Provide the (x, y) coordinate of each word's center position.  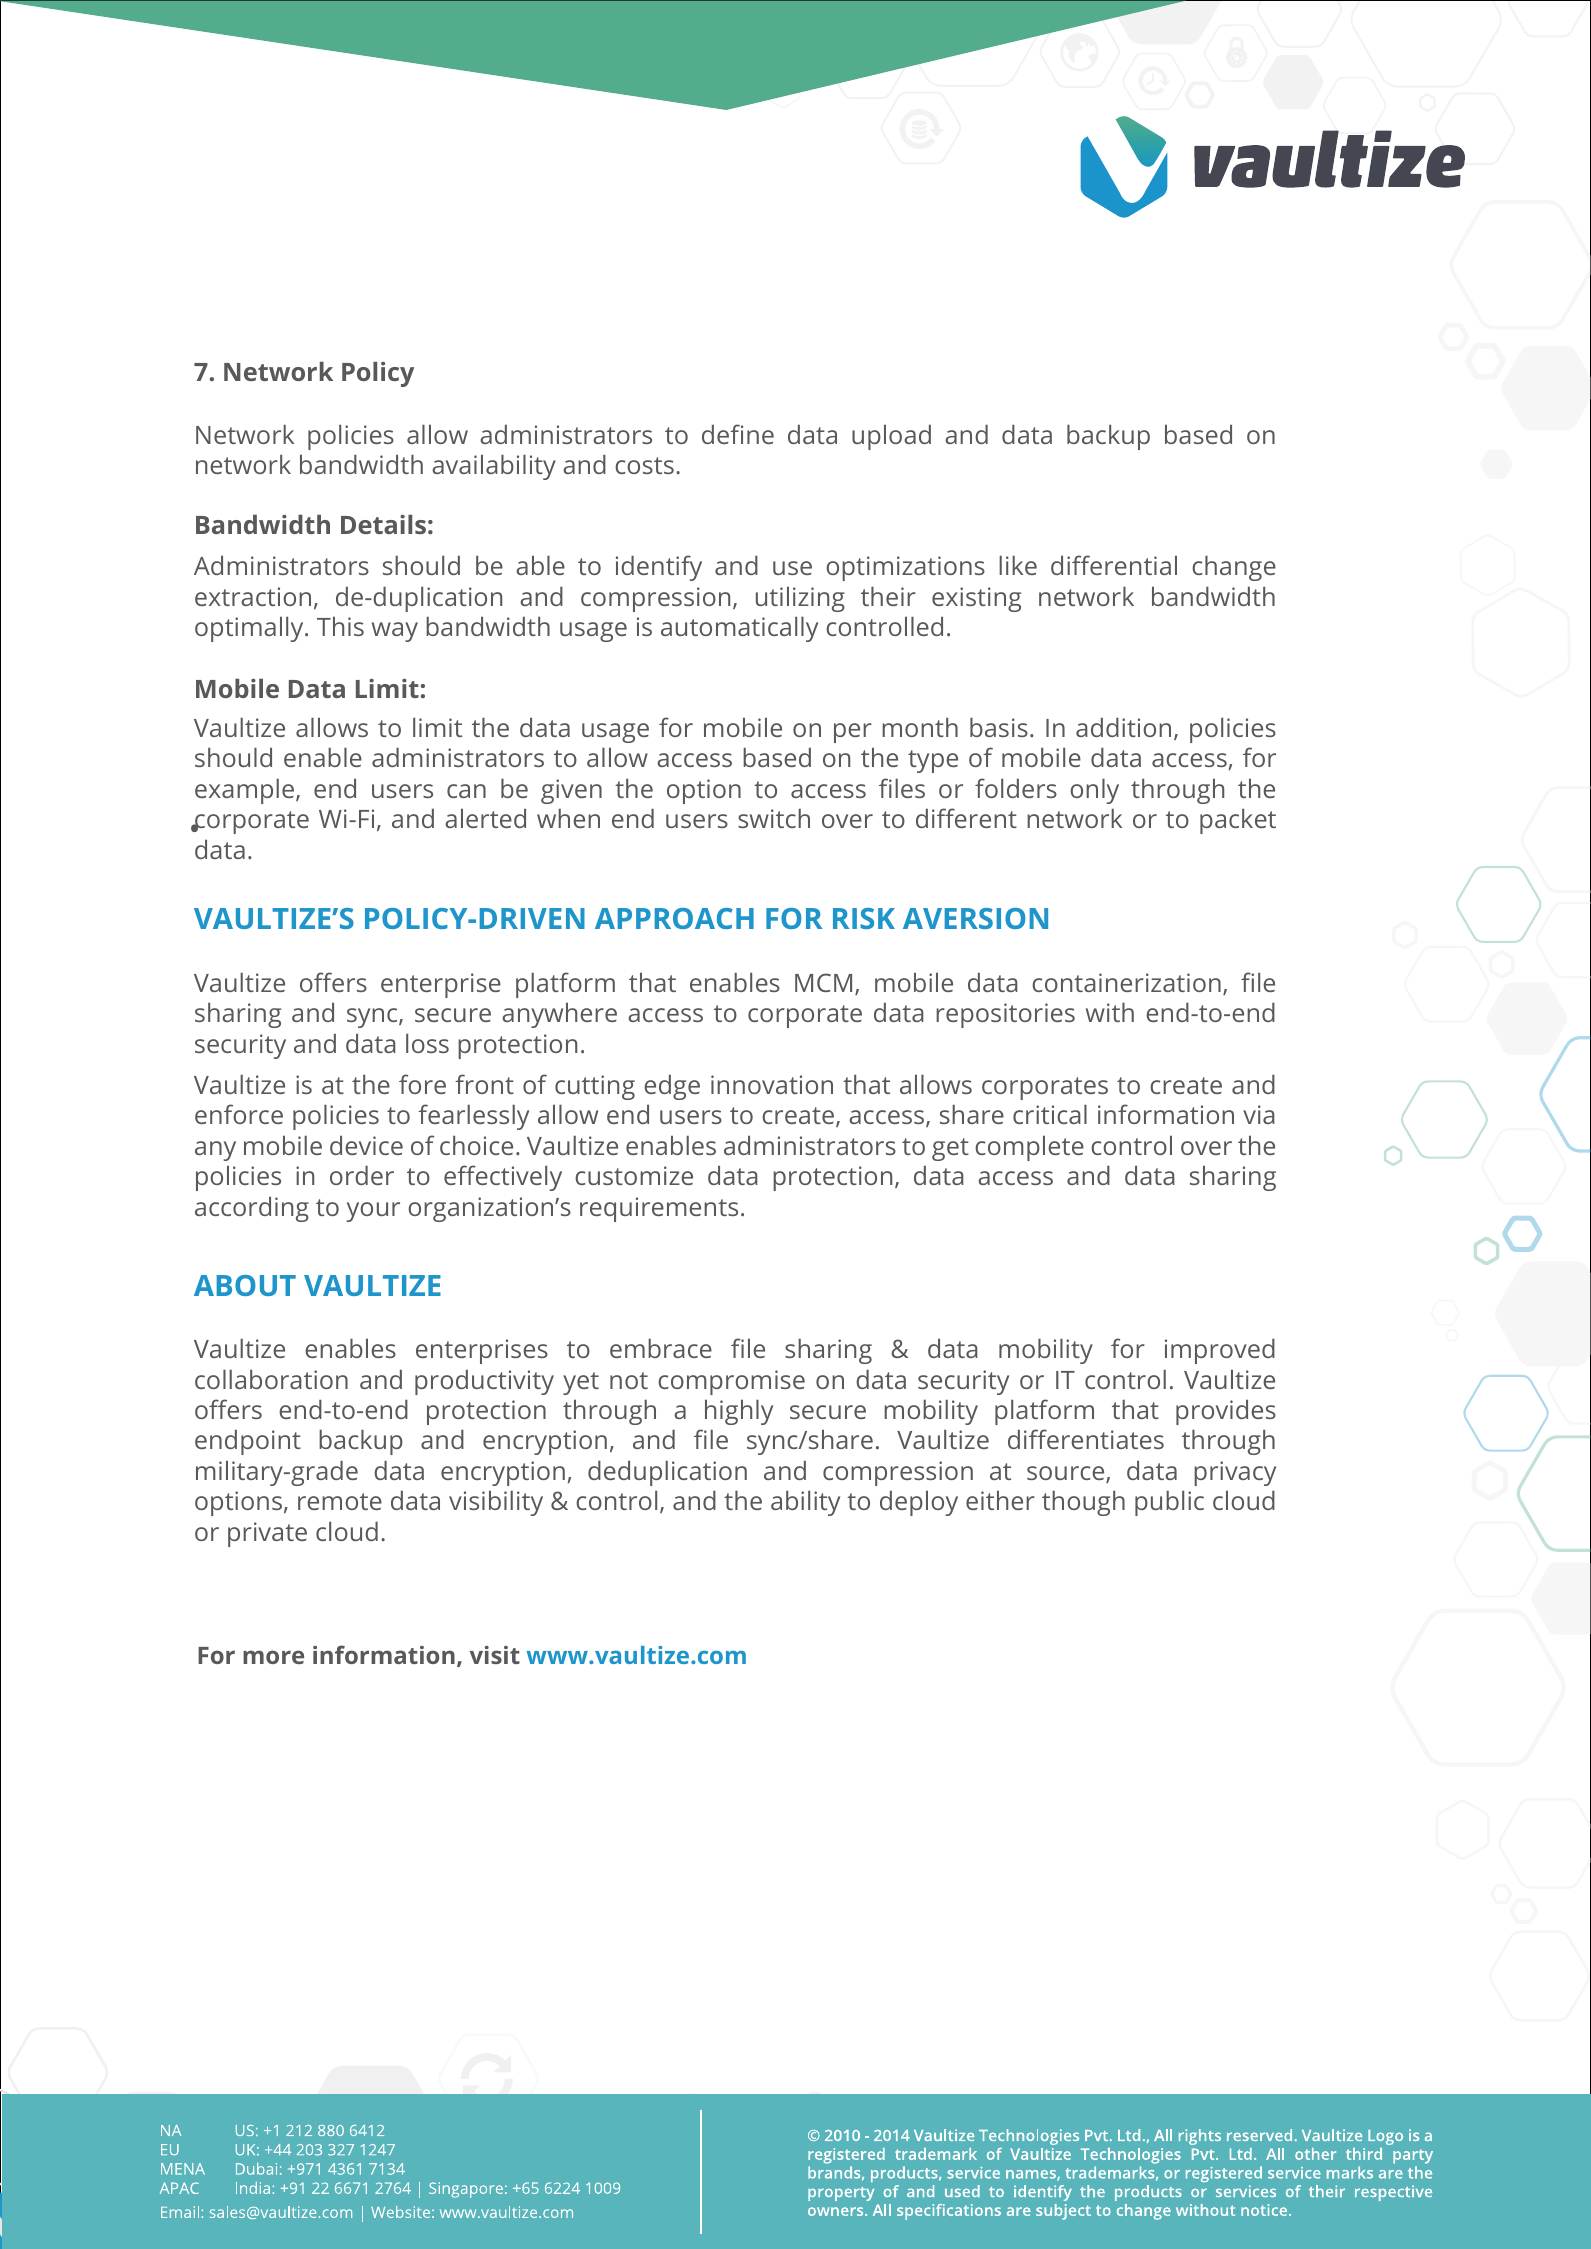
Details (383, 524)
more (273, 1657)
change (1234, 568)
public (1169, 1503)
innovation (772, 1084)
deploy (919, 1503)
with (1110, 1012)
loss (427, 1043)
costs (644, 465)
